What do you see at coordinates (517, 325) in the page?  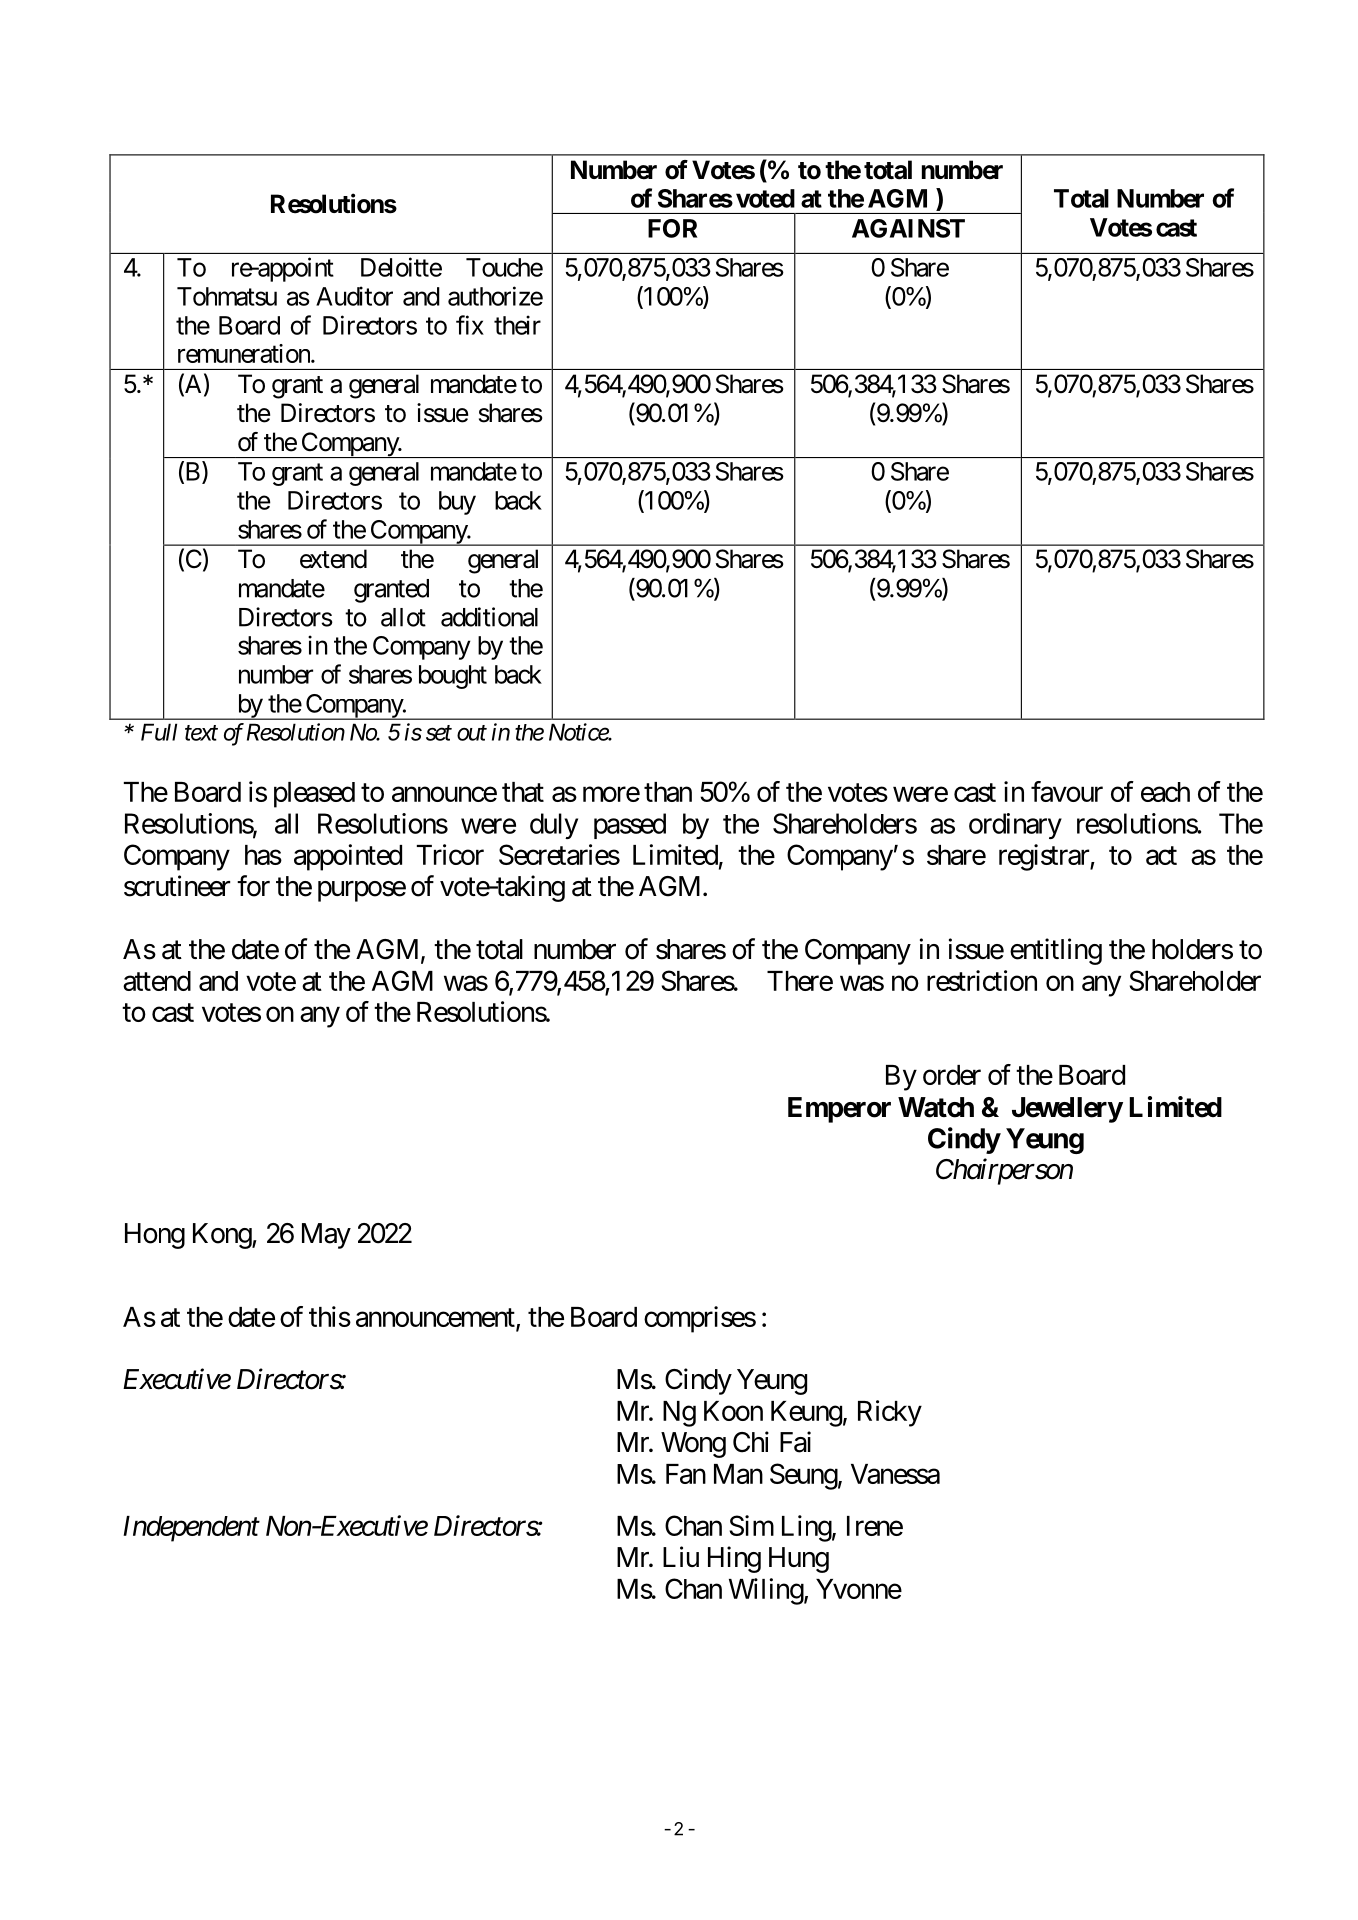 I see `their` at bounding box center [517, 325].
